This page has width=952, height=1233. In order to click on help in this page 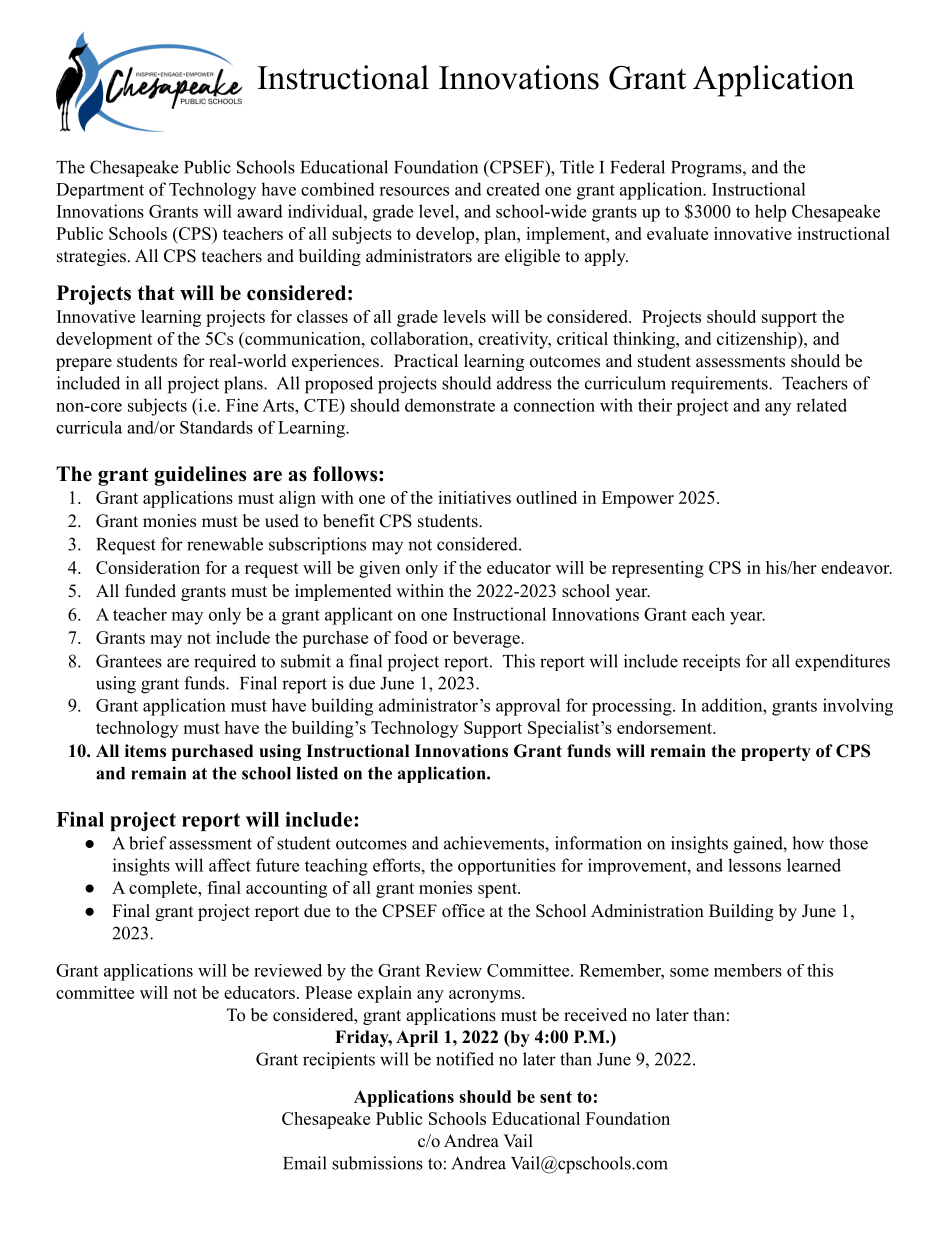, I will do `click(770, 213)`.
